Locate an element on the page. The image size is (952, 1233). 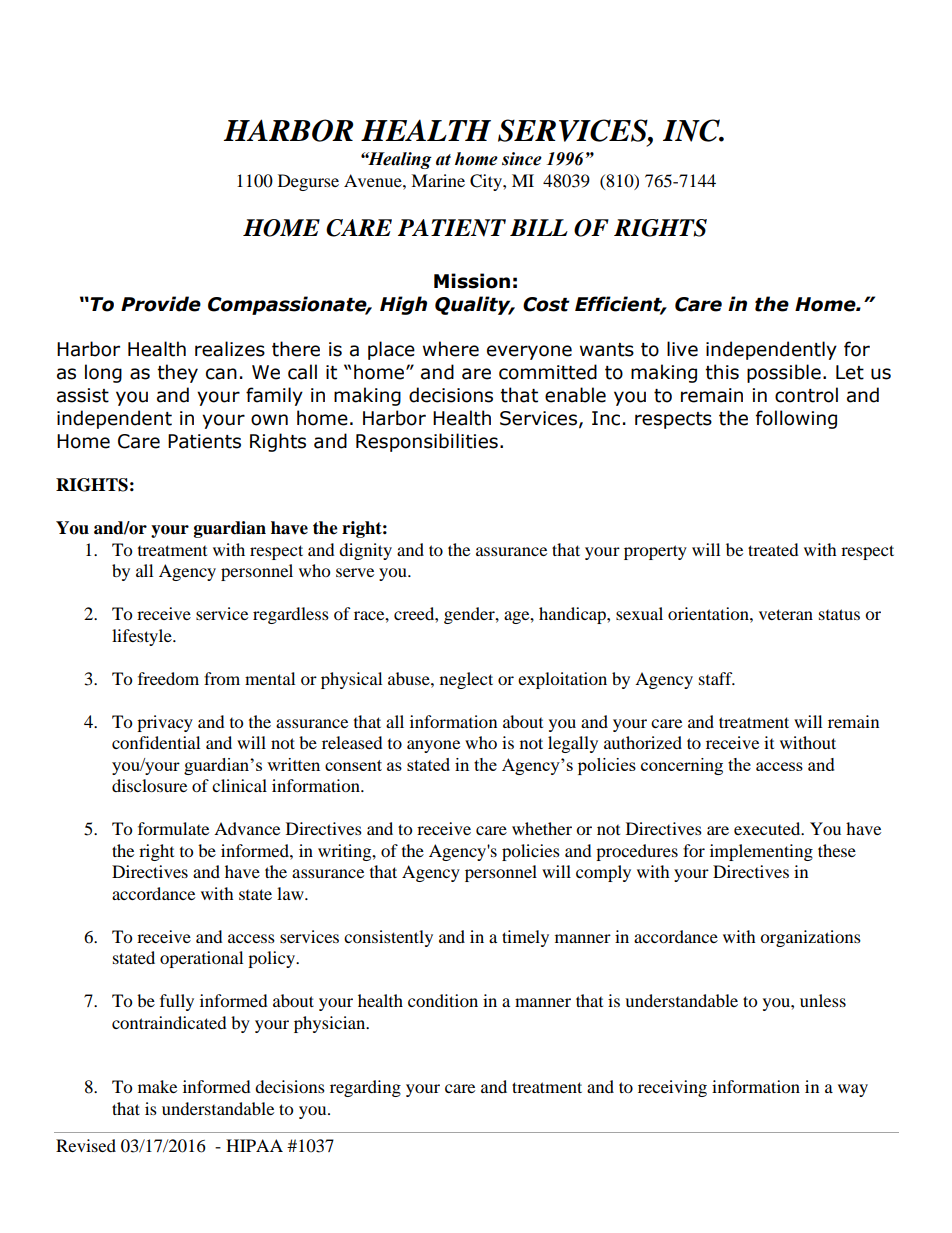
neglect is located at coordinates (466, 680).
